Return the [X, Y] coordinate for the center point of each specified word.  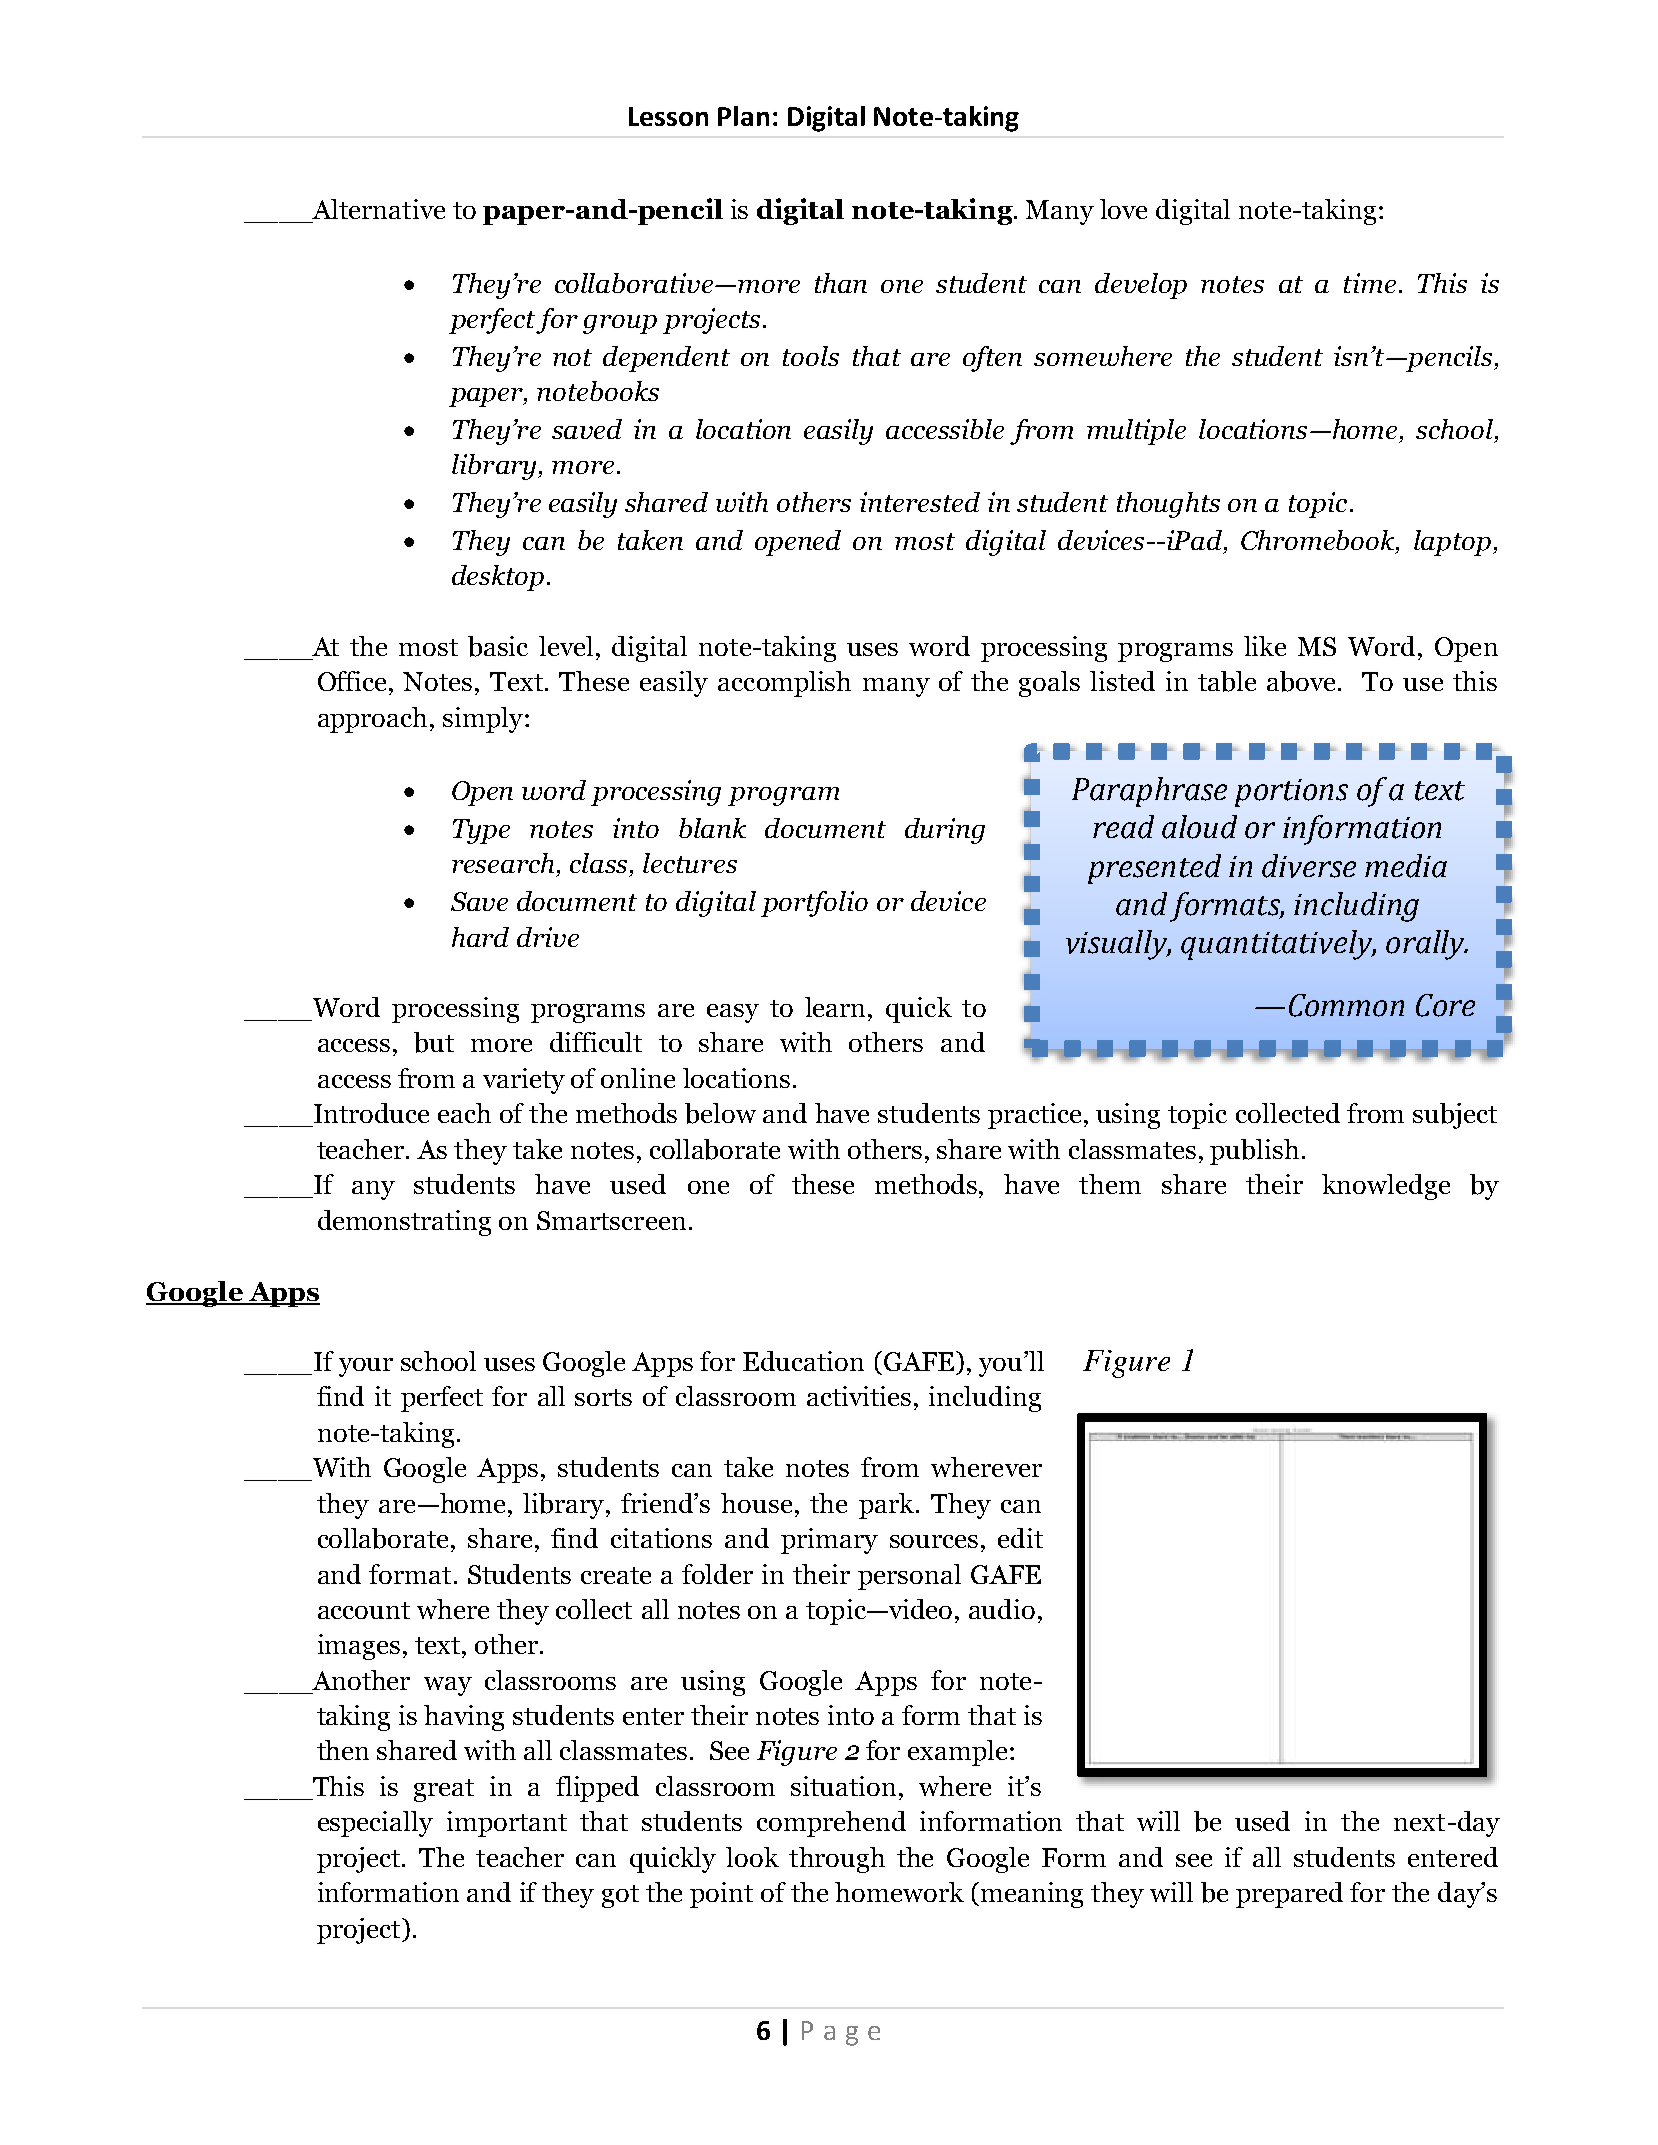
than [841, 283]
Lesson [668, 116]
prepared [1289, 1895]
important [507, 1824]
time [1370, 283]
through [837, 1860]
